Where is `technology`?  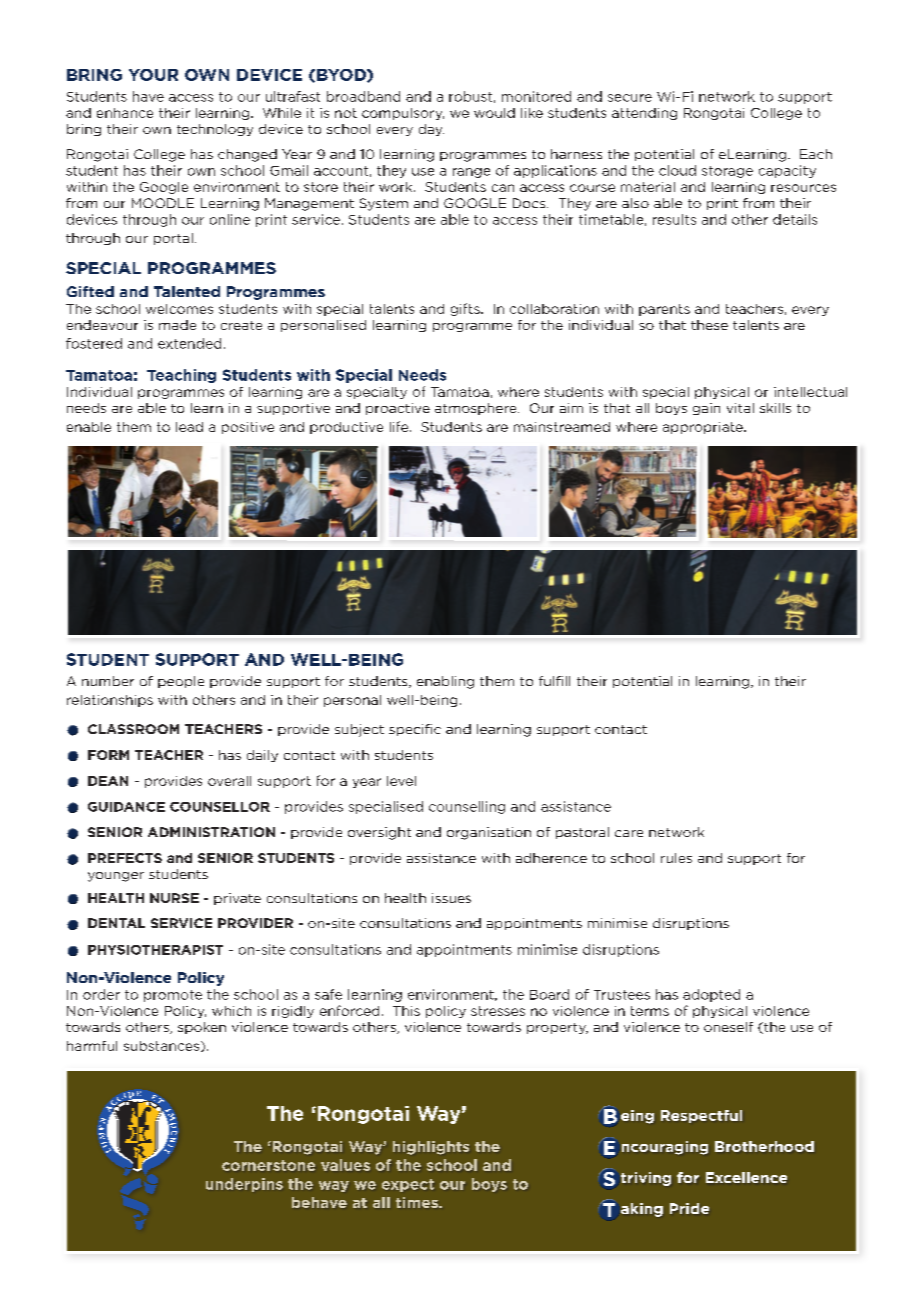
technology is located at coordinates (215, 130).
